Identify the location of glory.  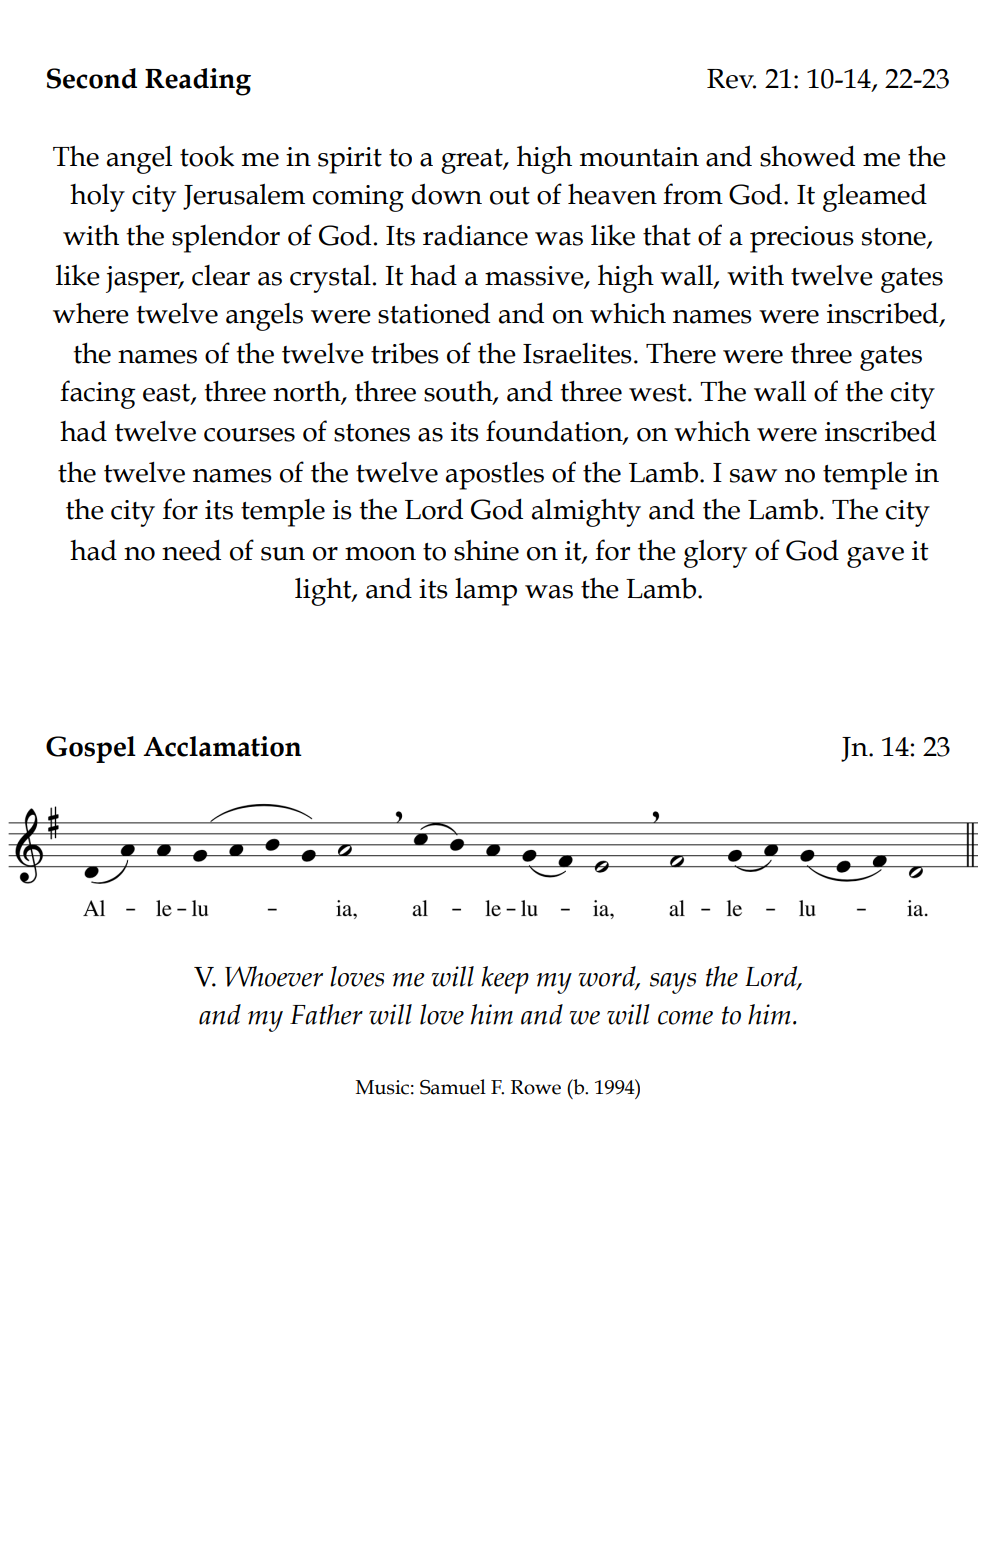
(715, 554).
